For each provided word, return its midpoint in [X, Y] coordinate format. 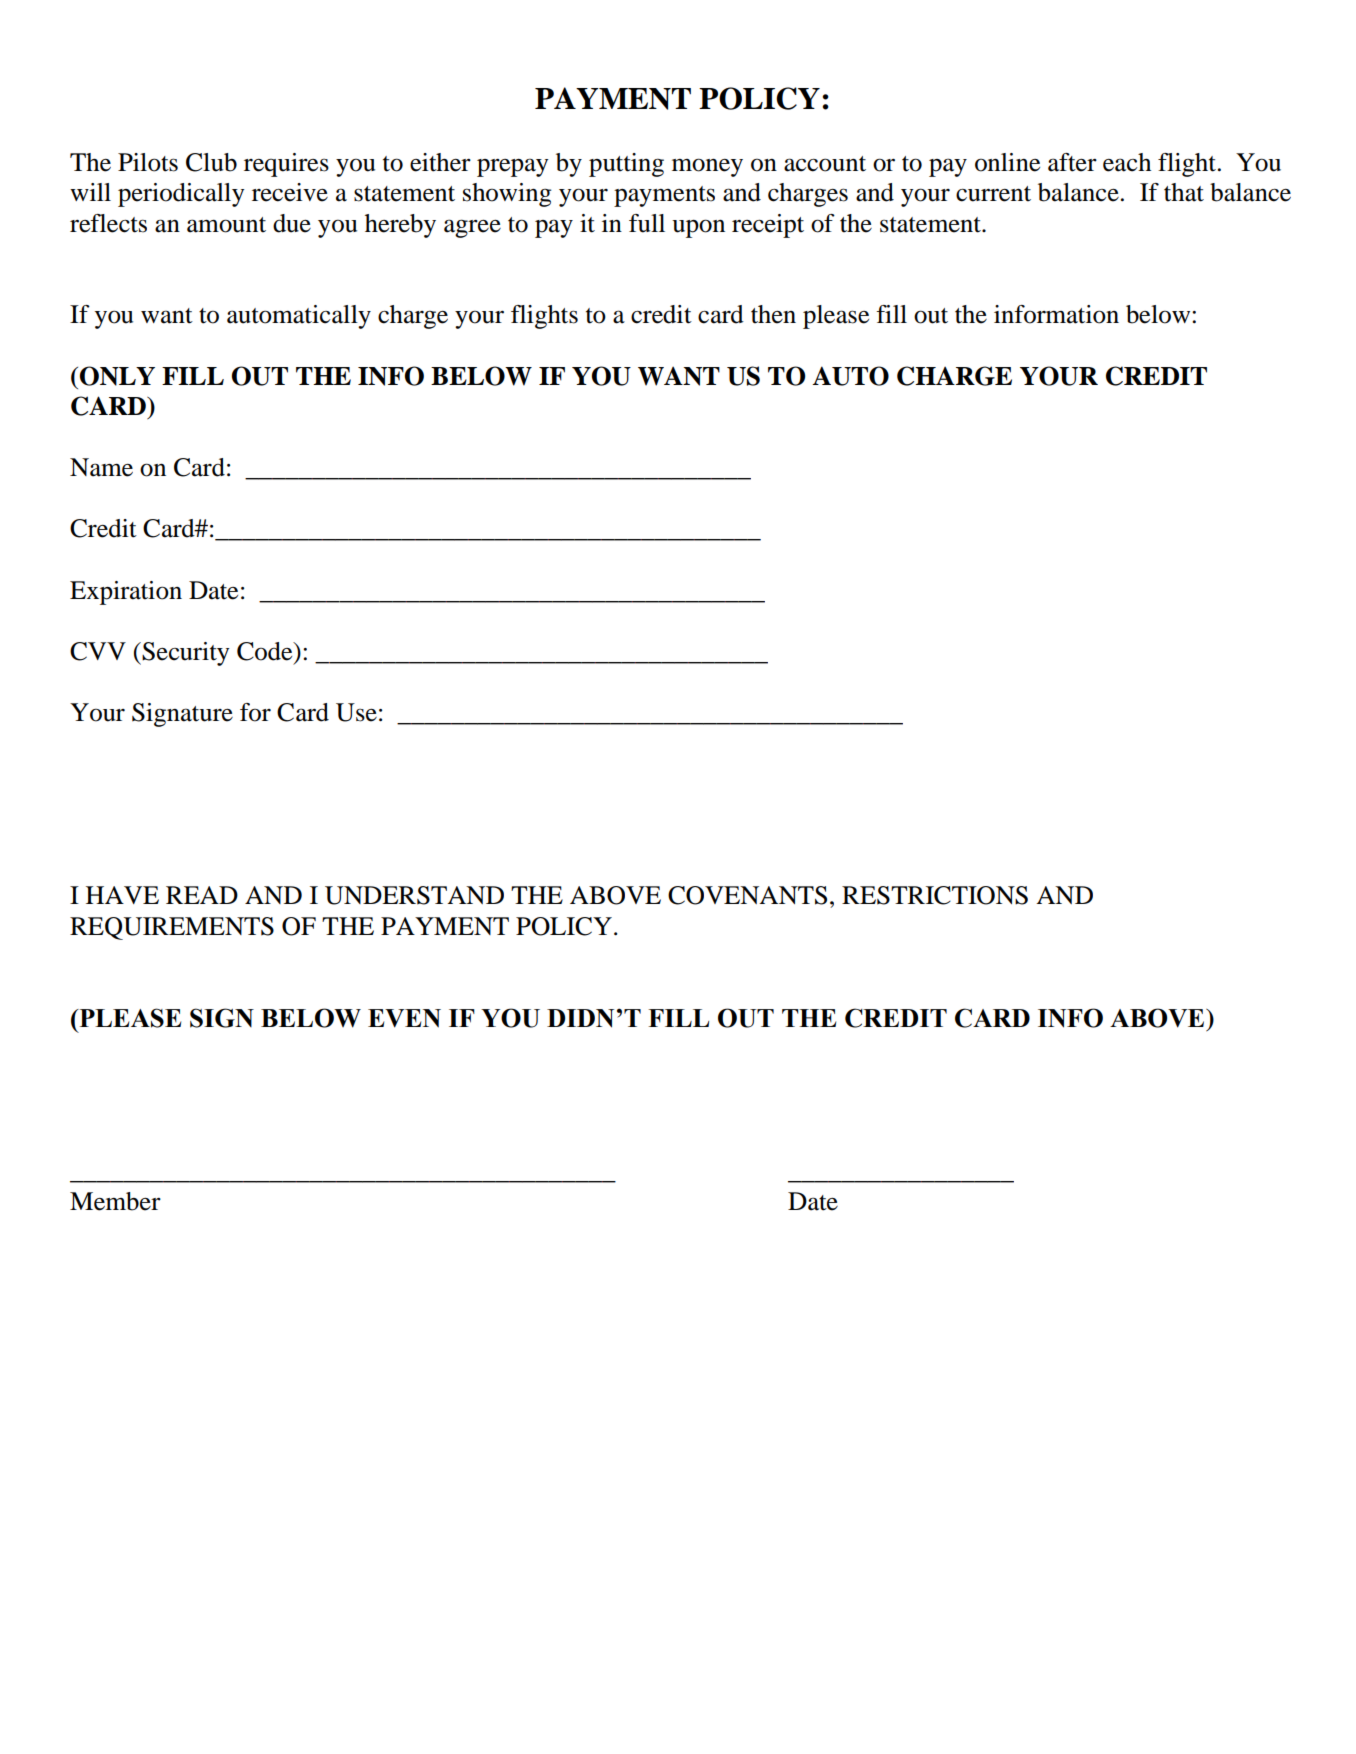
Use [356, 712]
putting [626, 165]
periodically [181, 195]
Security [185, 654]
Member [115, 1201]
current [993, 194]
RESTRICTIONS [935, 895]
